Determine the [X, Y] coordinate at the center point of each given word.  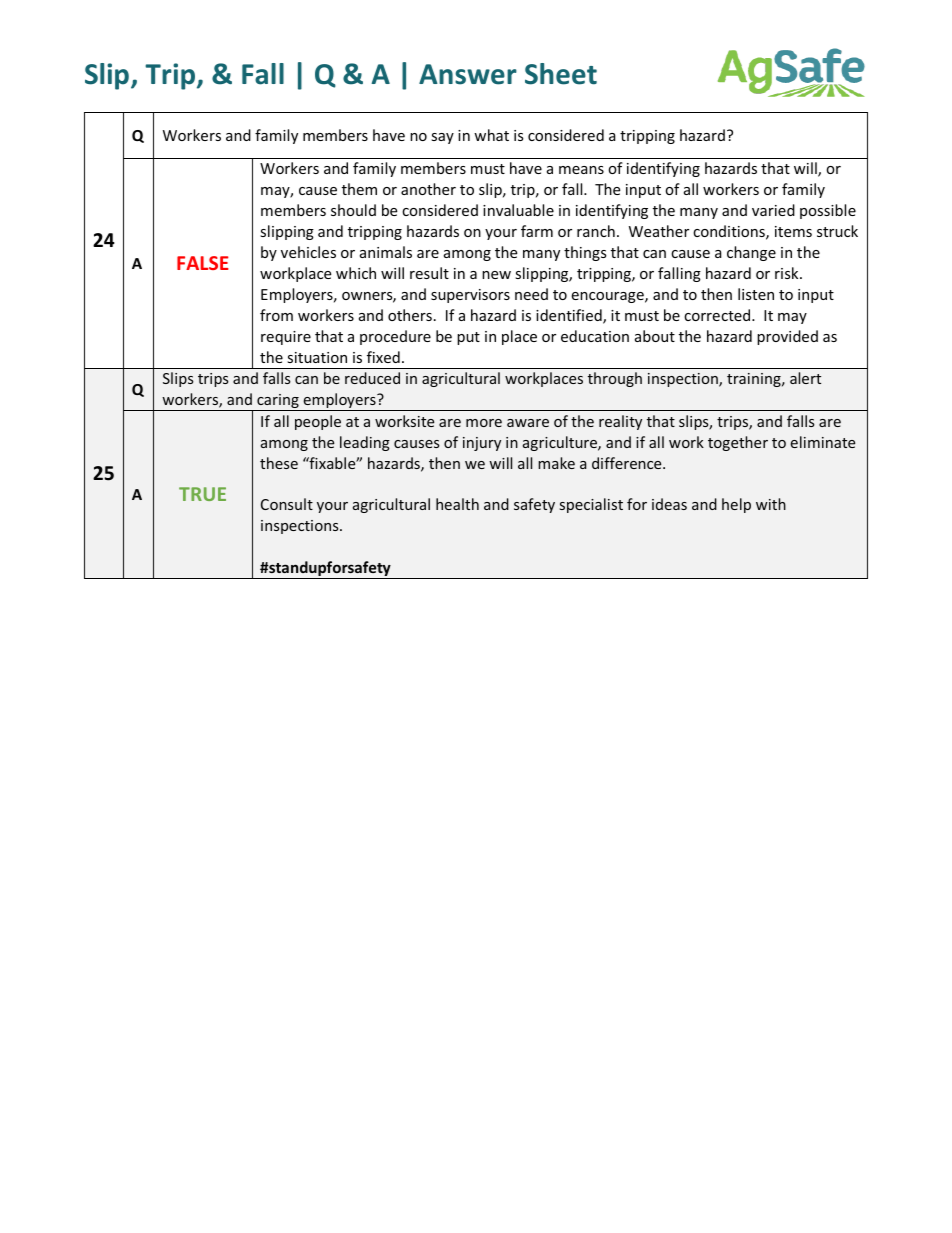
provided [787, 337]
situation [317, 357]
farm [537, 231]
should [353, 210]
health [457, 504]
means [581, 170]
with [771, 504]
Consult [287, 504]
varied [773, 210]
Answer [468, 74]
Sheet [561, 74]
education [595, 336]
